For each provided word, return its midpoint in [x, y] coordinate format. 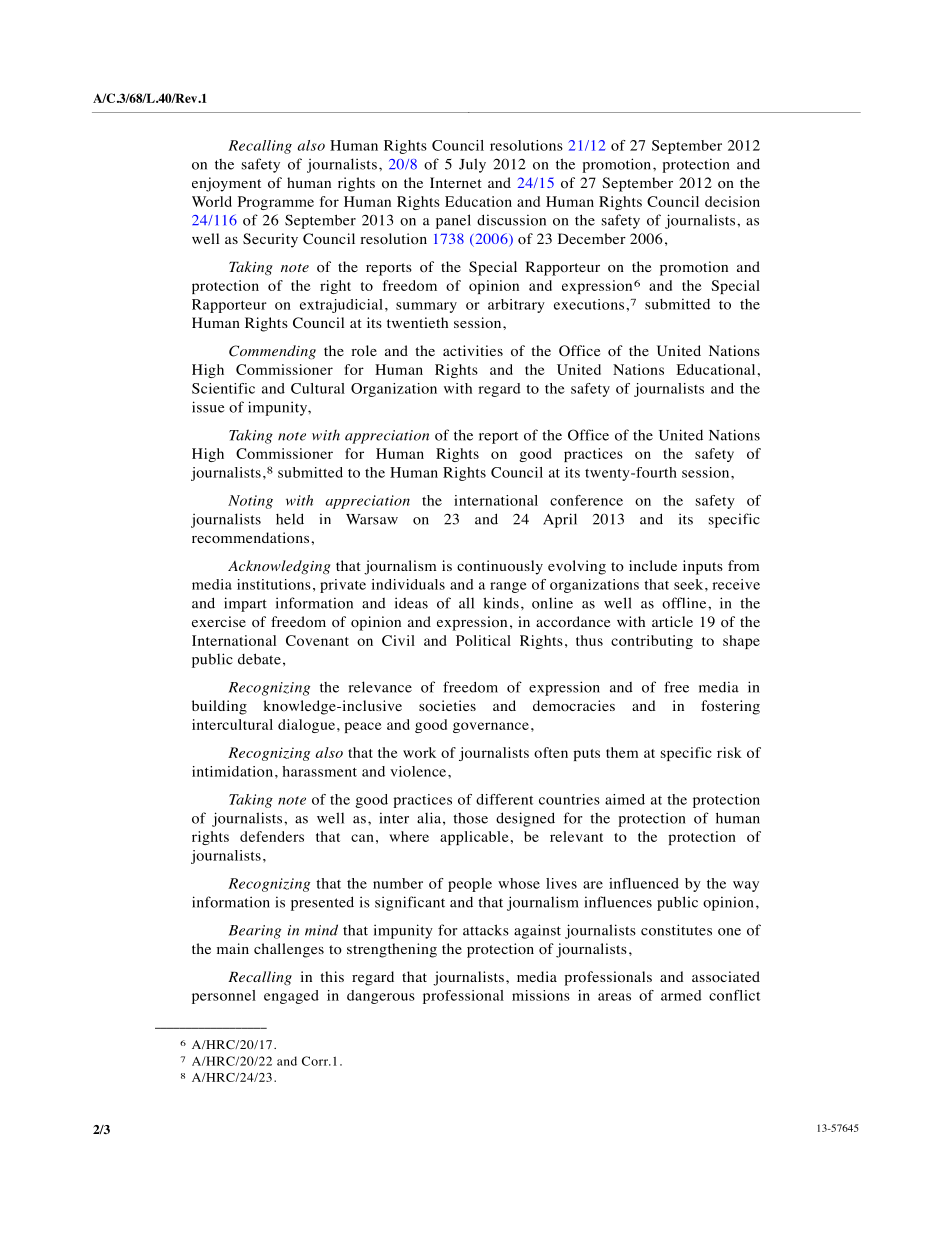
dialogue [306, 726]
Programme [276, 203]
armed [681, 995]
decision [732, 201]
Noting [250, 502]
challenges [289, 950]
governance [491, 727]
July [472, 165]
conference [586, 500]
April [560, 520]
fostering [730, 707]
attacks [486, 930]
